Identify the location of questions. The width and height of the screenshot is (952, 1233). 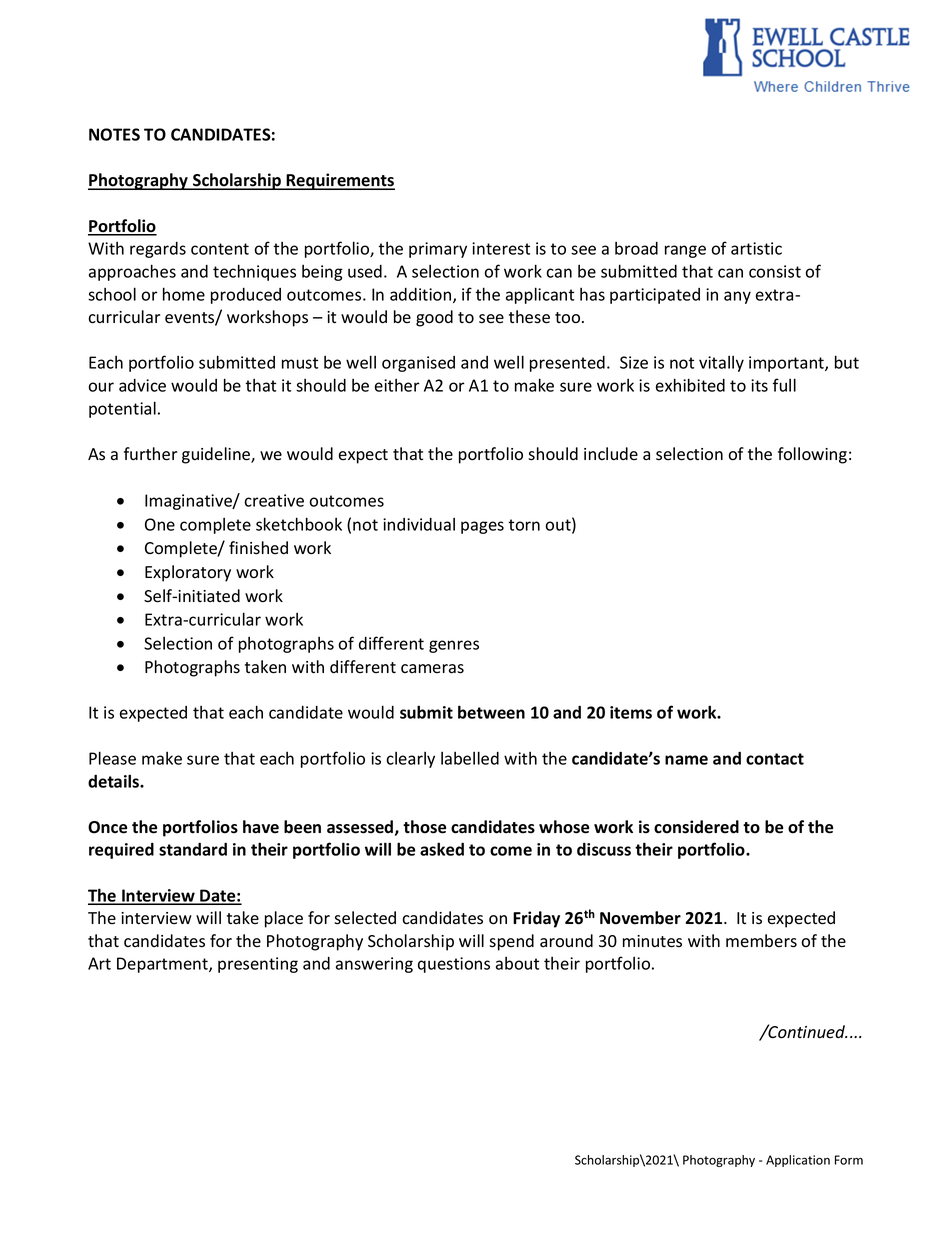
(454, 965).
